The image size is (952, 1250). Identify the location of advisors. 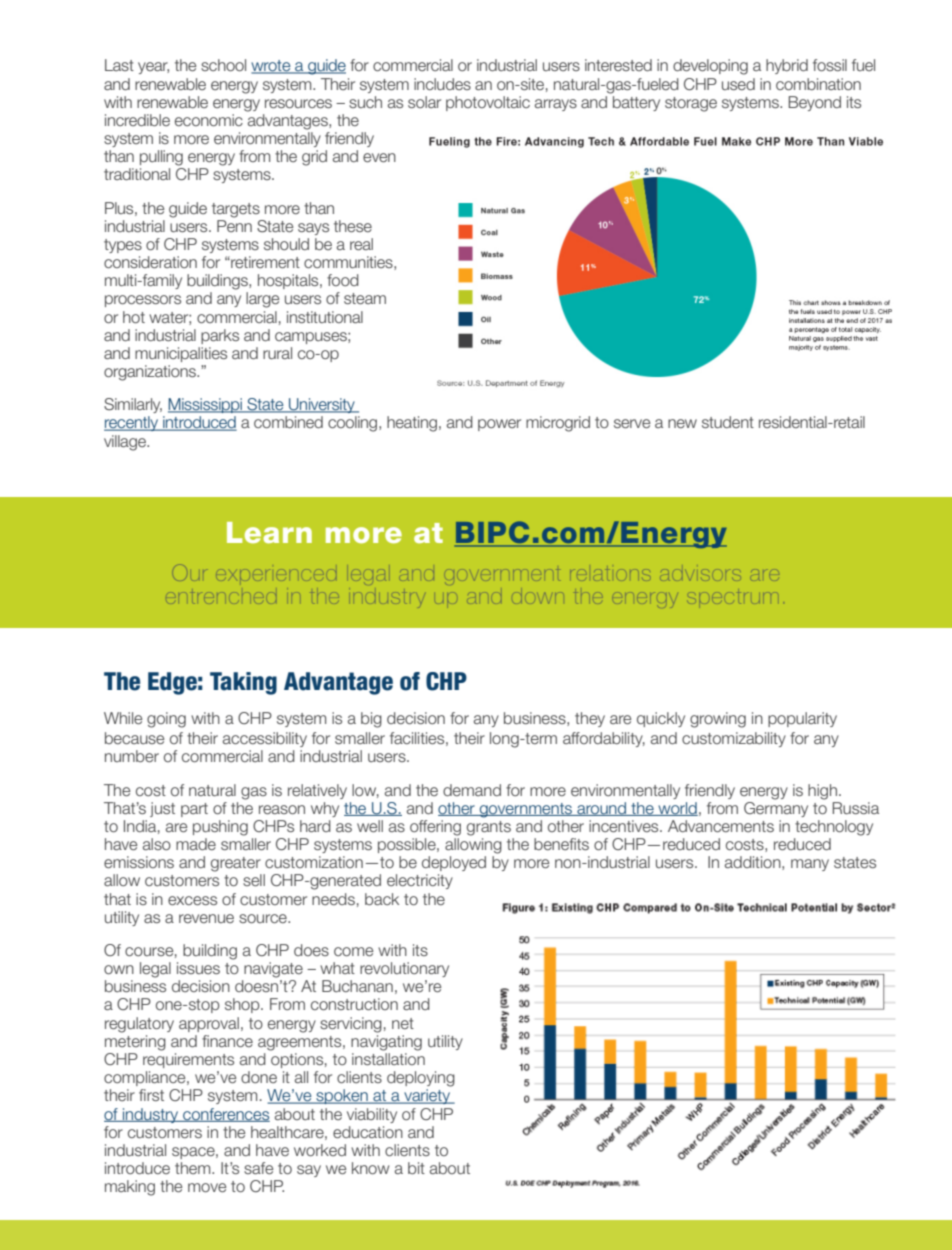
(701, 575).
